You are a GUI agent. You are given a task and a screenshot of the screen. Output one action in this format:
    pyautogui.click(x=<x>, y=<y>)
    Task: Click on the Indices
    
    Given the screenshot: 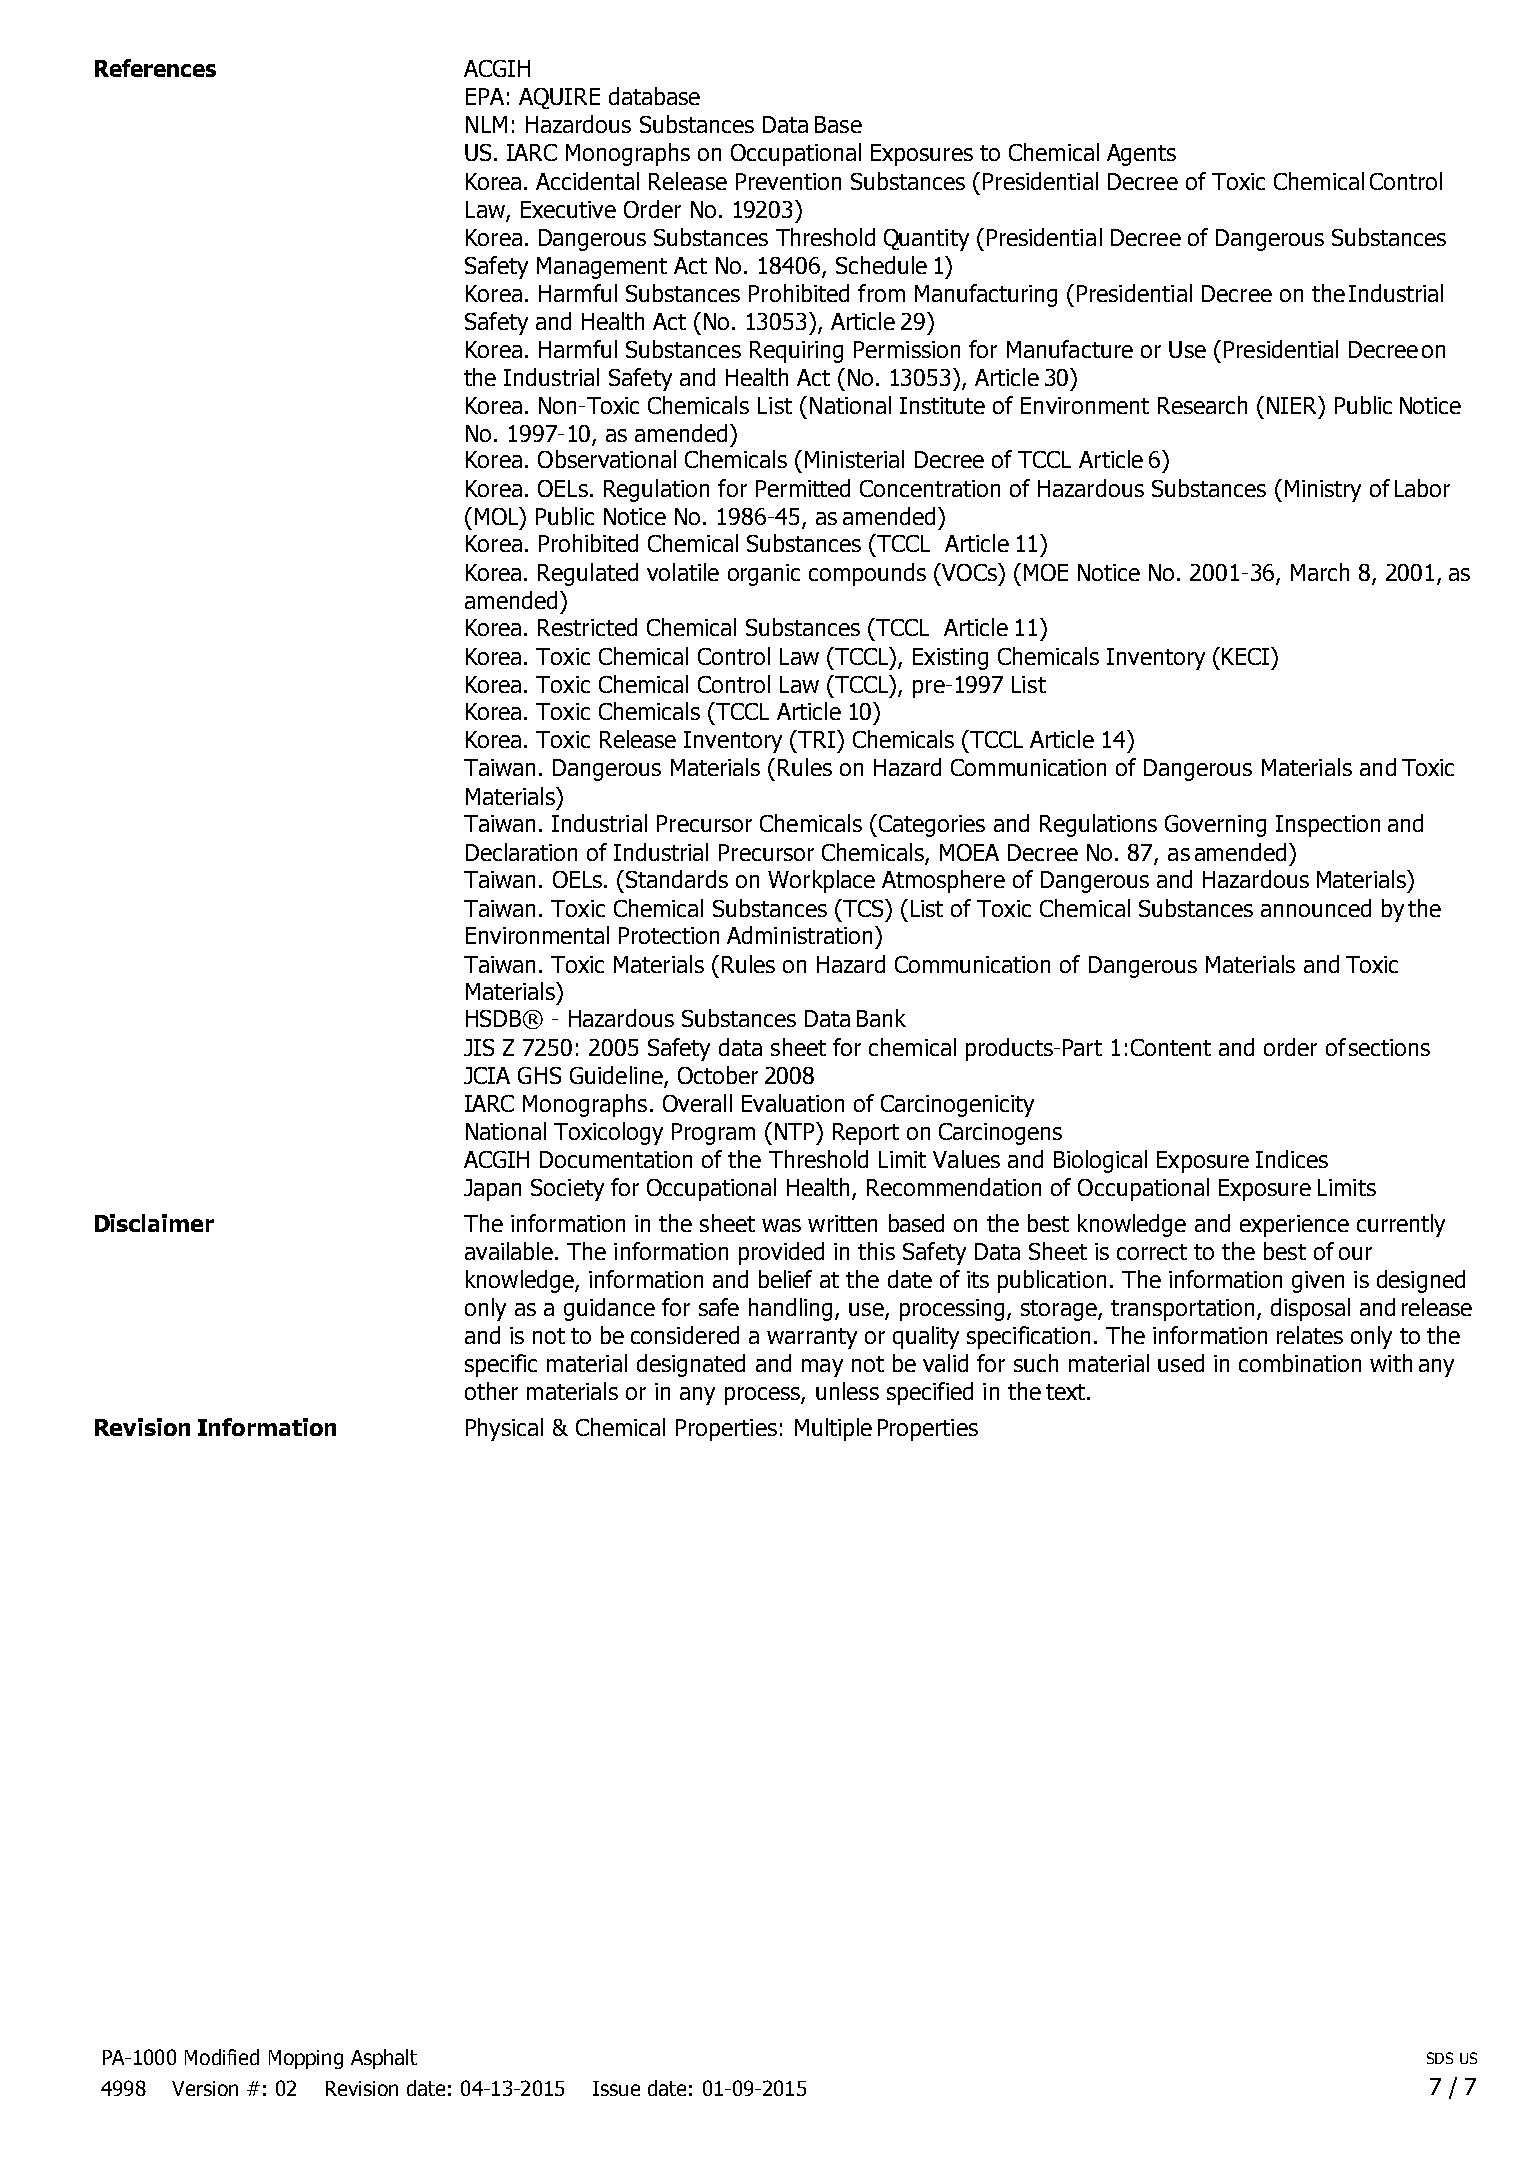 What is the action you would take?
    pyautogui.click(x=1292, y=1159)
